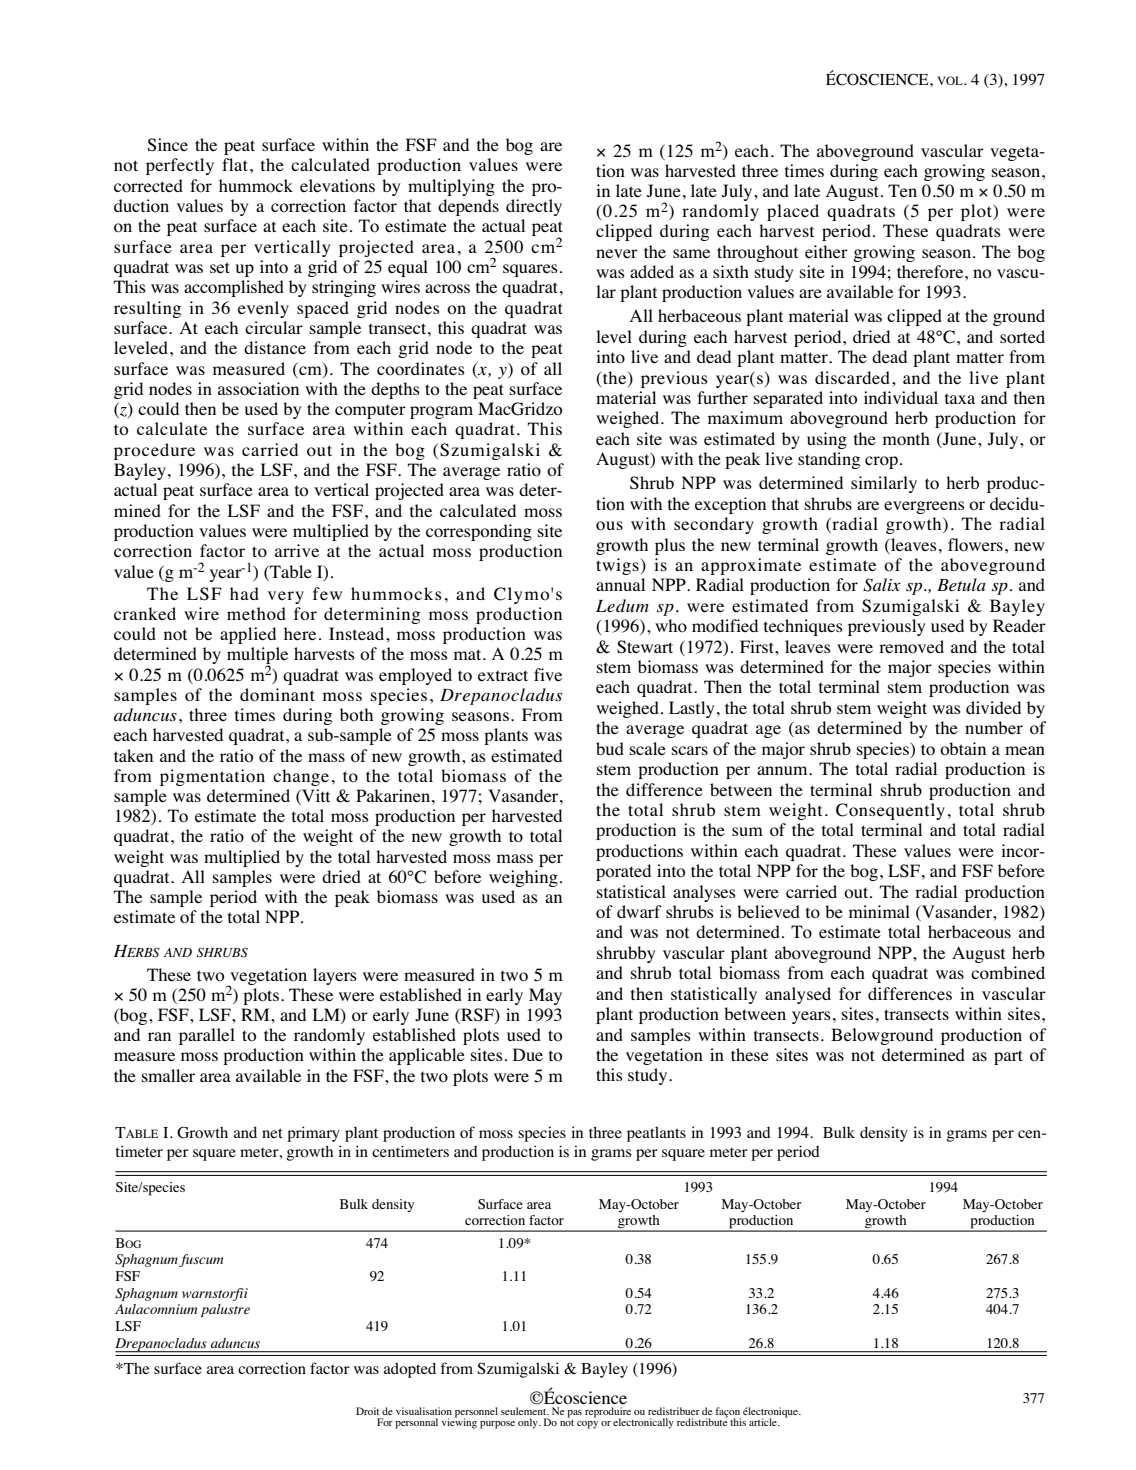 This page has width=1136, height=1470. I want to click on directly, so click(534, 207).
